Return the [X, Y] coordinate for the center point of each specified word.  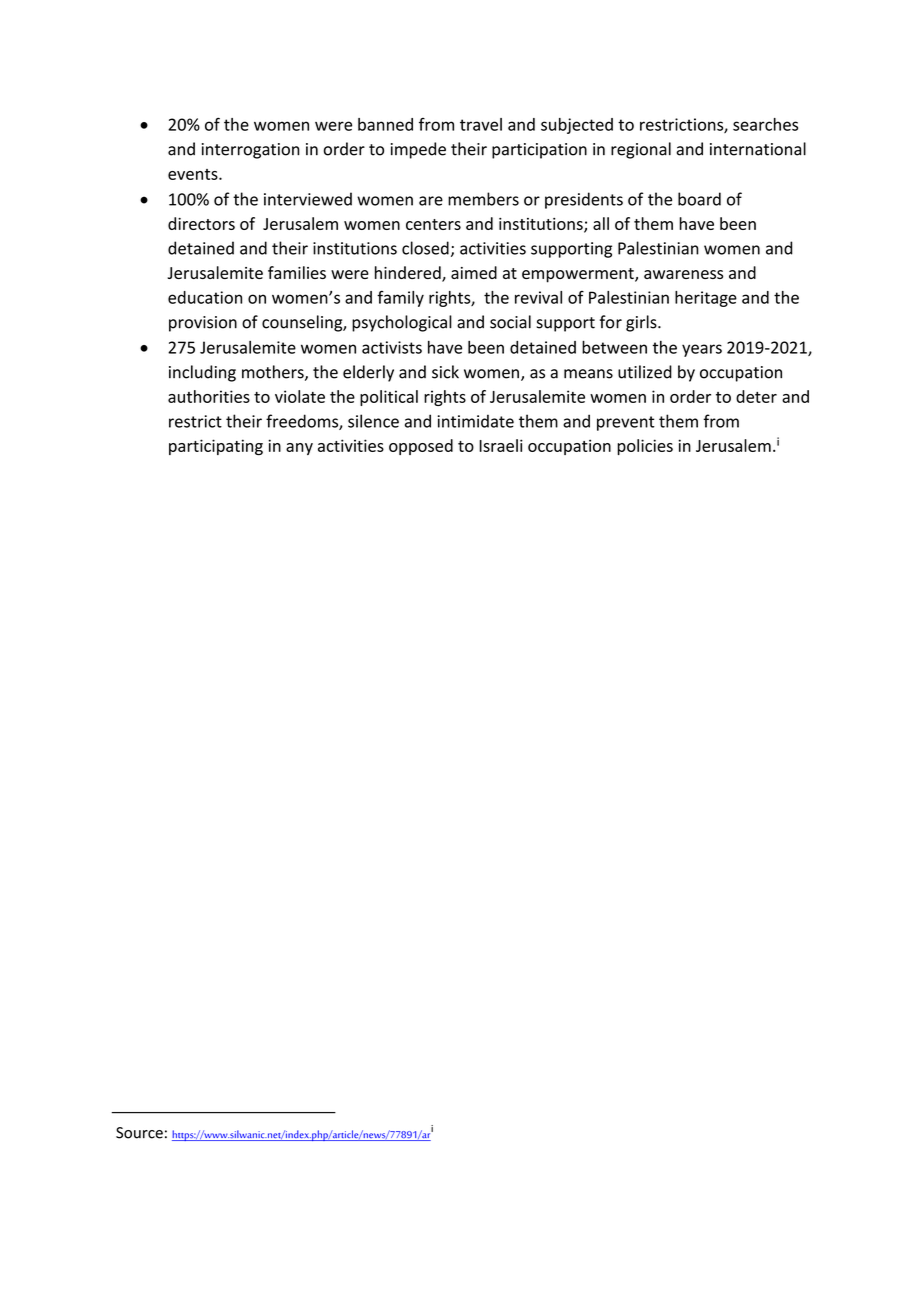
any [299, 449]
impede [418, 150]
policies [645, 447]
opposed [421, 447]
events [194, 174]
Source [139, 1133]
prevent [626, 423]
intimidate [476, 421]
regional [641, 150]
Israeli [501, 445]
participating [216, 447]
